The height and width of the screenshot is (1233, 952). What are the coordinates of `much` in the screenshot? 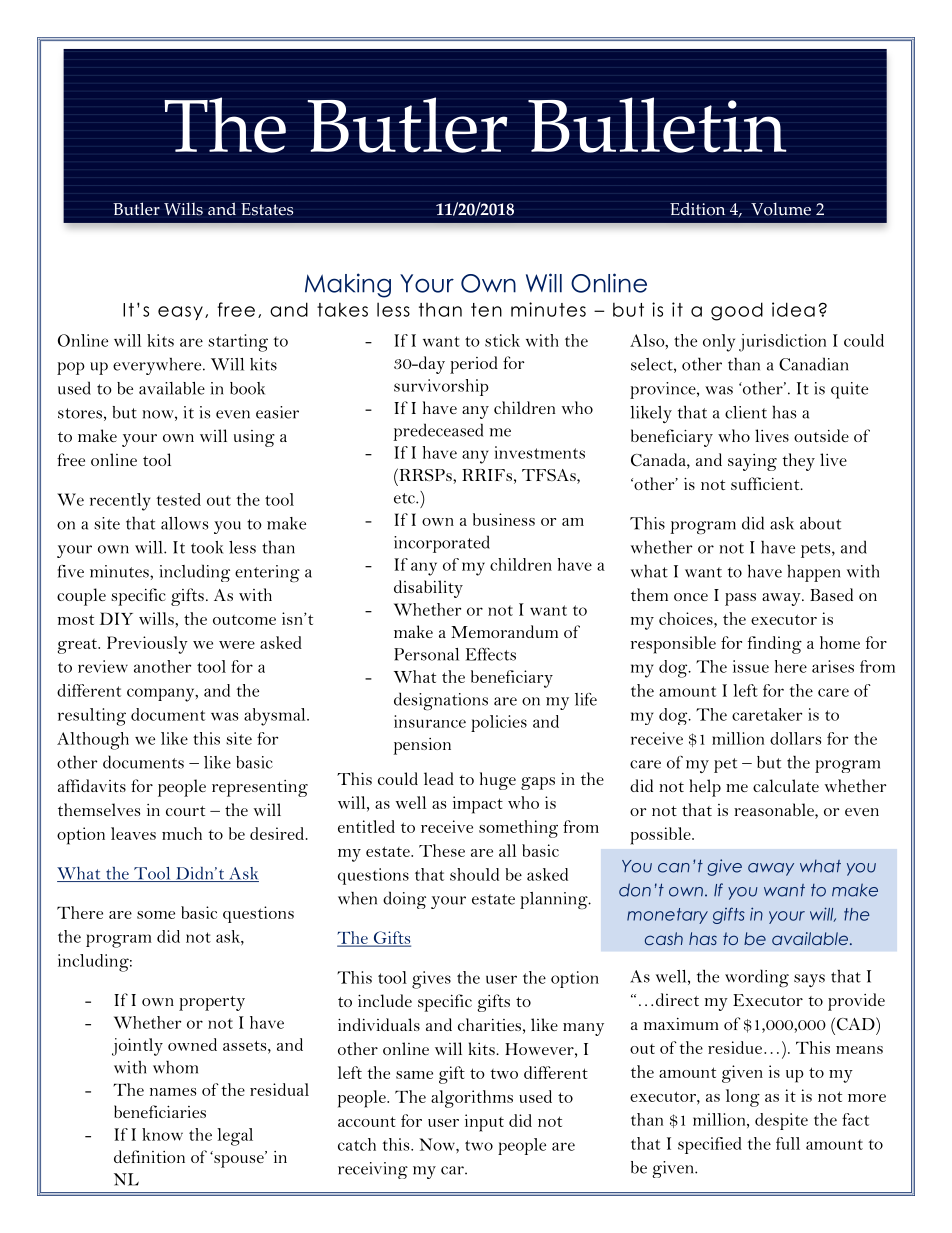 It's located at (182, 833).
